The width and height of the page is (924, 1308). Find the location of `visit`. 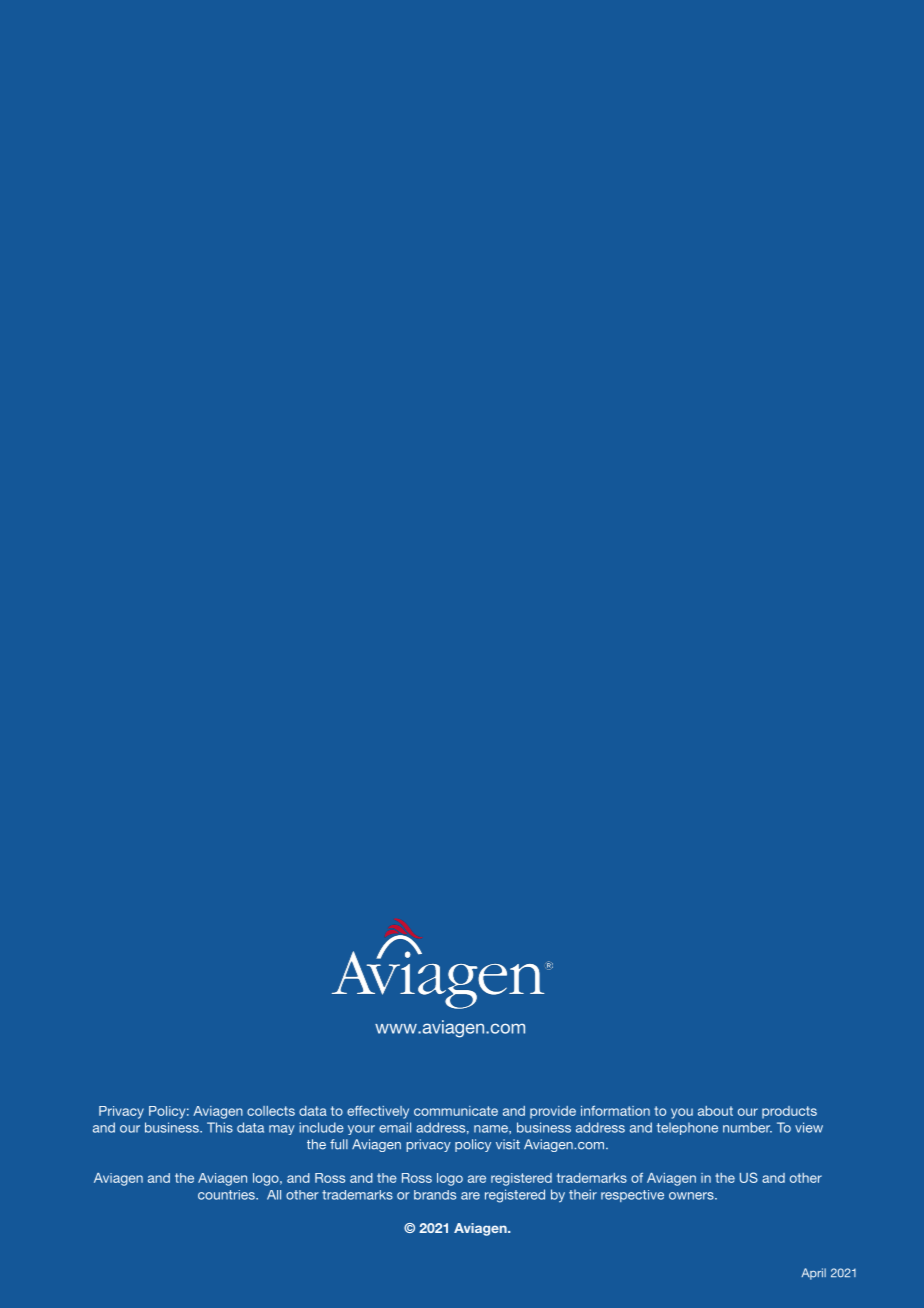

visit is located at coordinates (508, 1144).
